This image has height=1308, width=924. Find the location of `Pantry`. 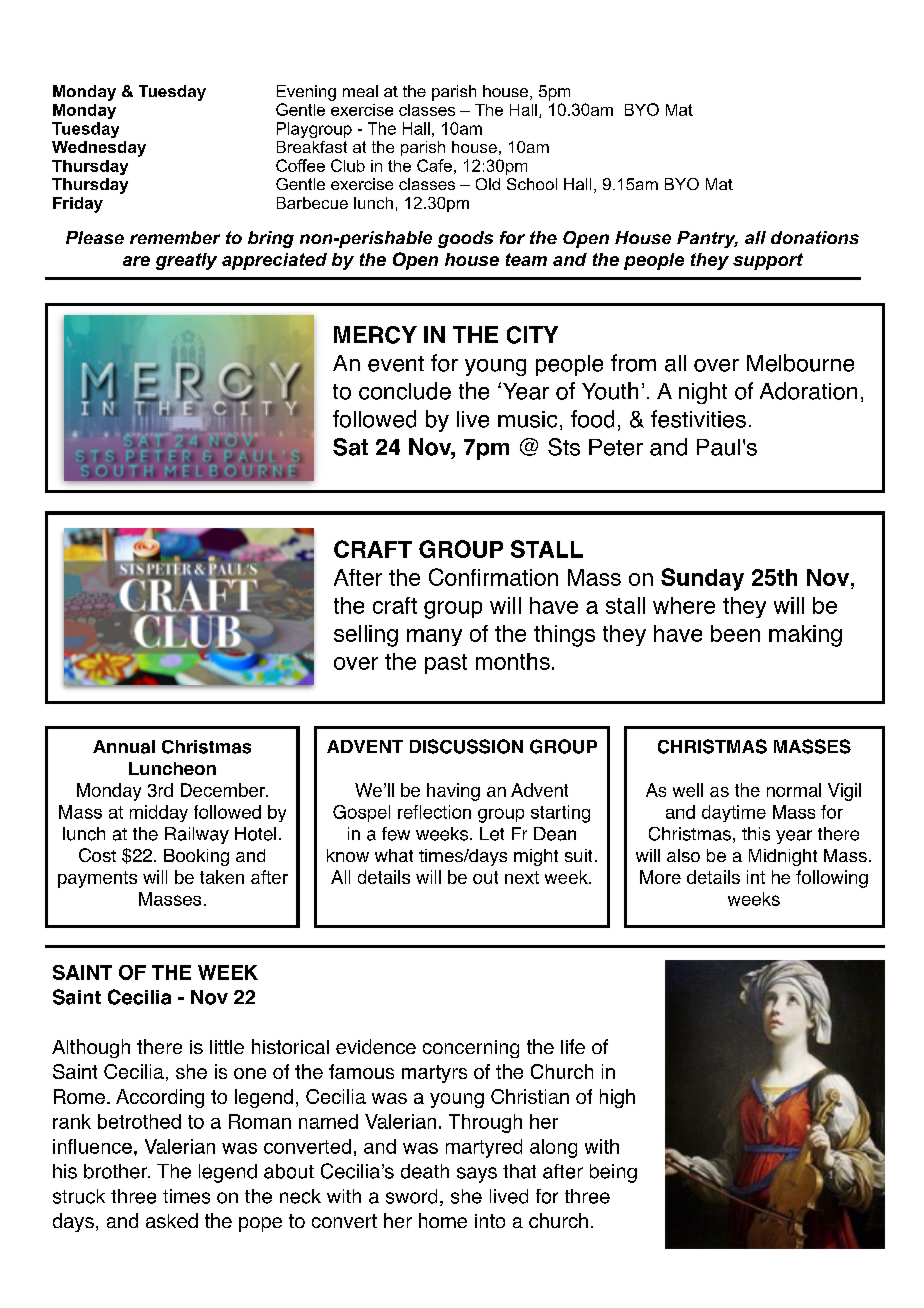

Pantry is located at coordinates (707, 239).
